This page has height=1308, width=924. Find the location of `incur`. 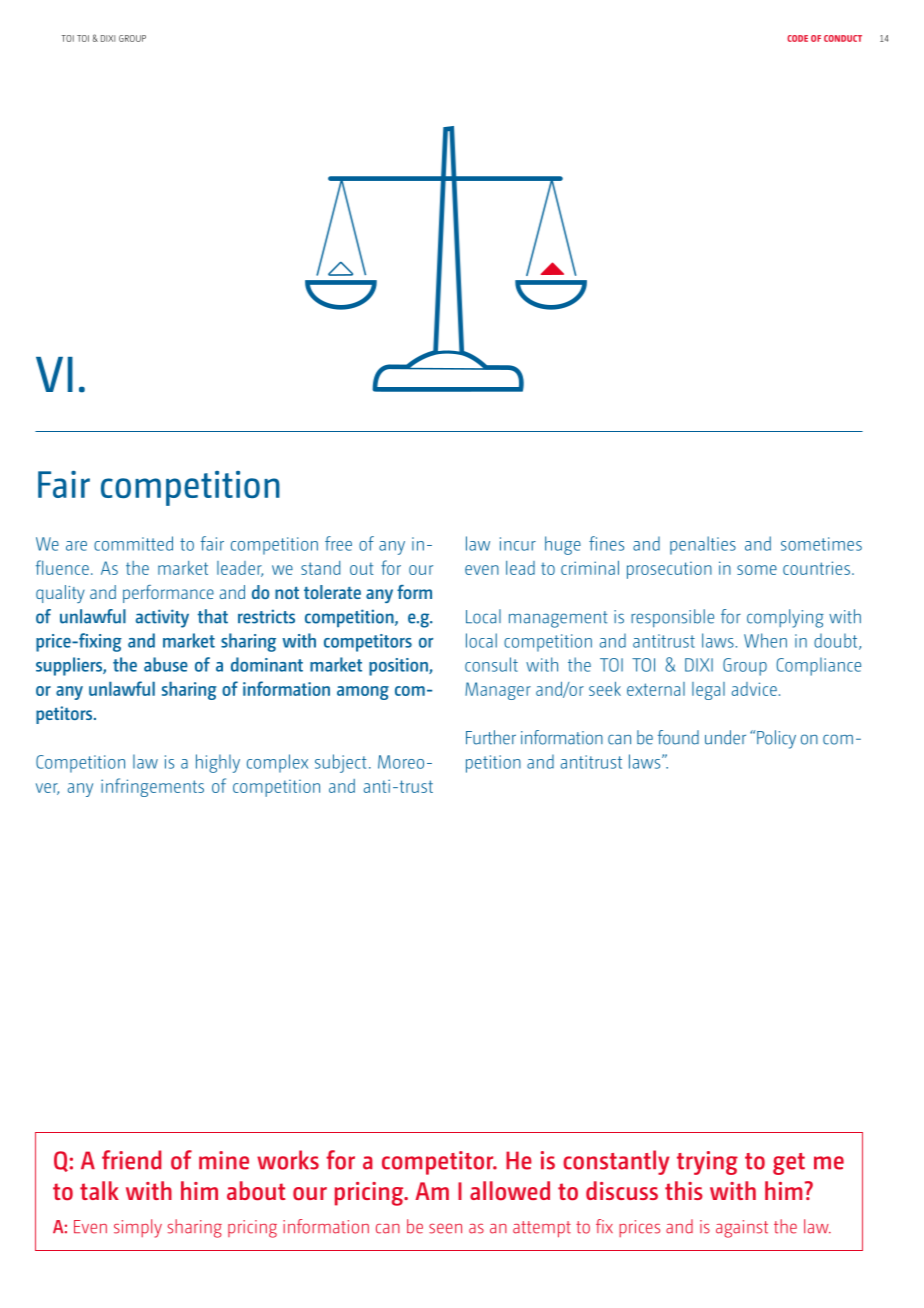

incur is located at coordinates (518, 544).
